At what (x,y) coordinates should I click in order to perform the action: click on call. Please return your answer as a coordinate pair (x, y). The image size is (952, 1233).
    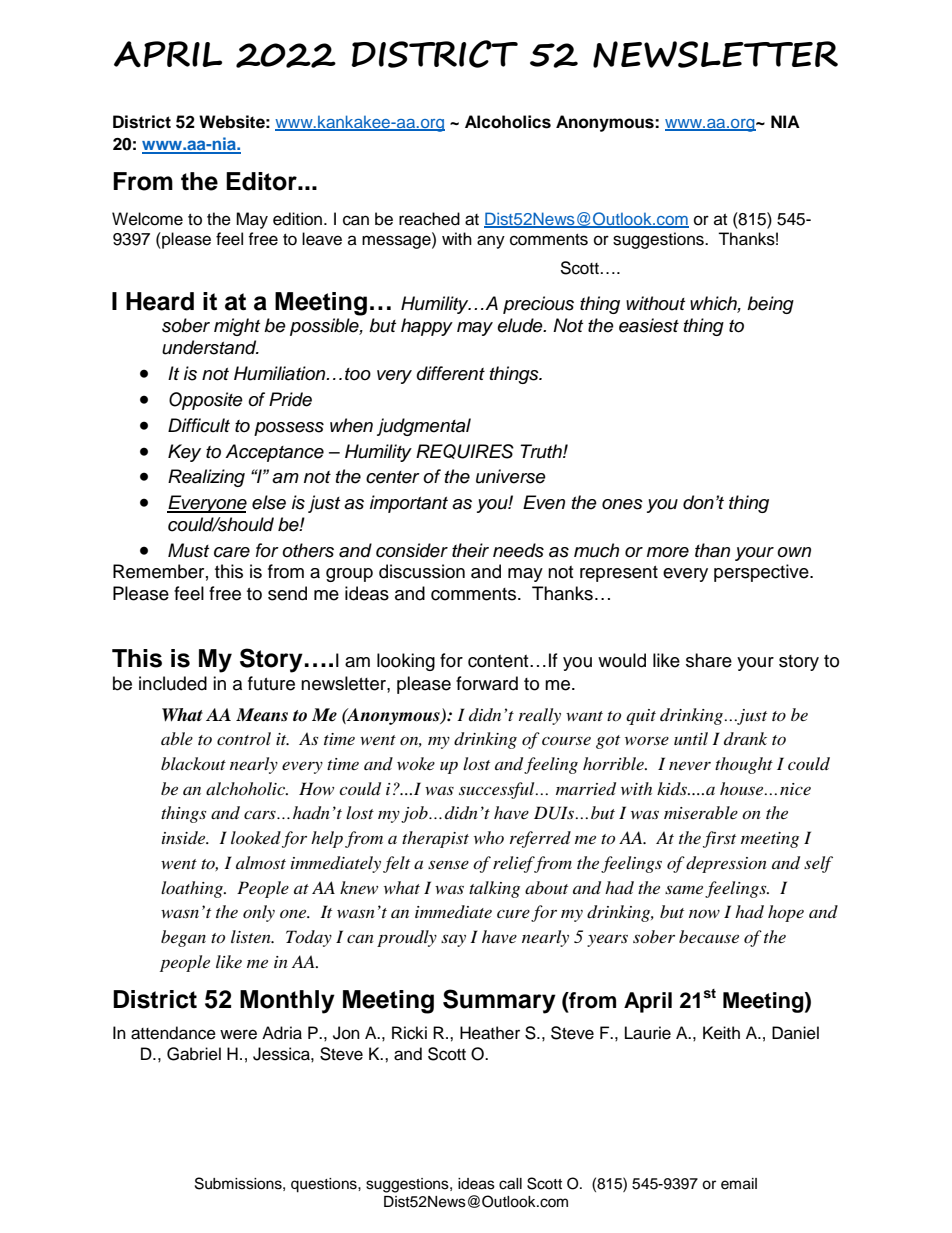
    Looking at the image, I should click on (510, 1184).
